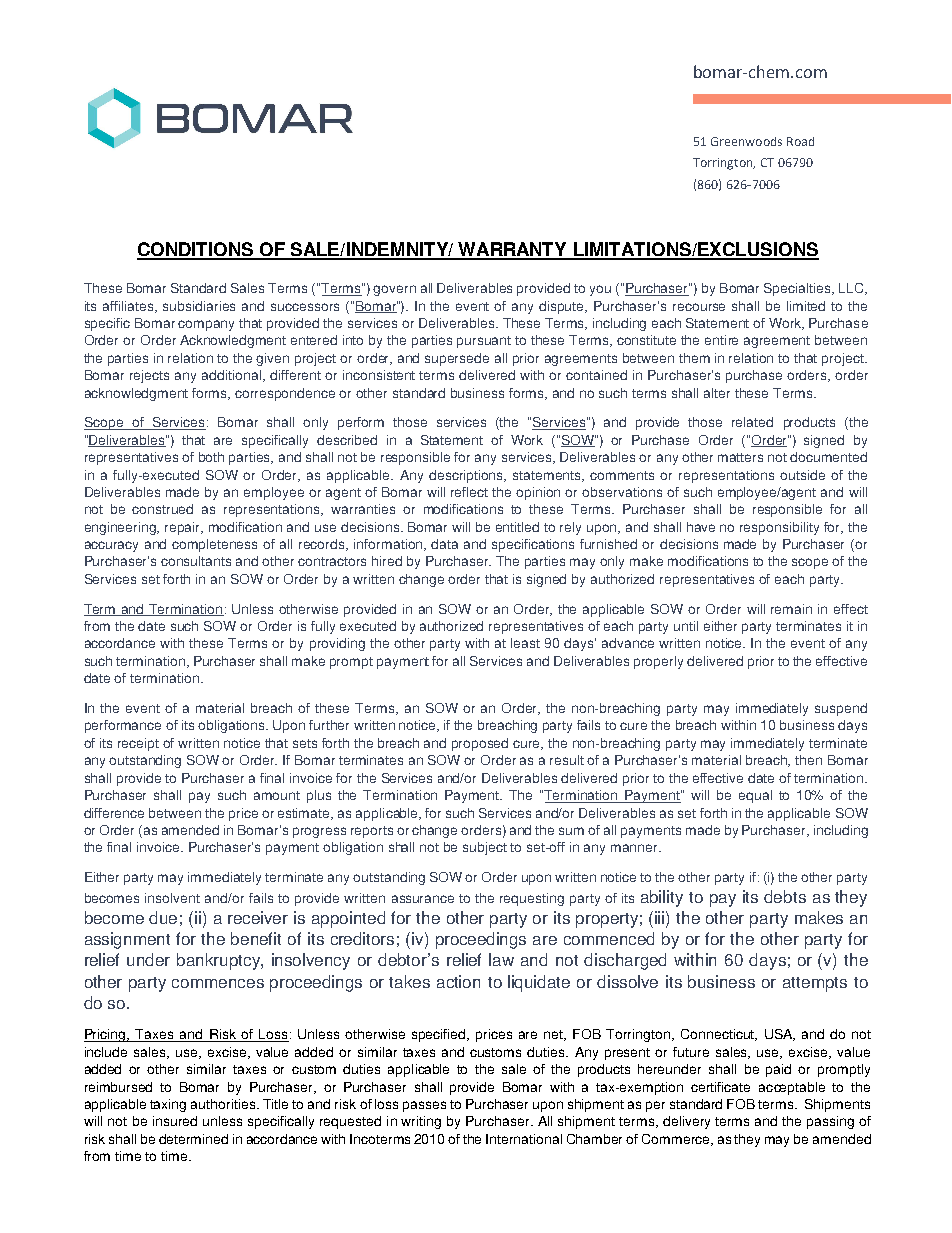 This screenshot has height=1233, width=952. What do you see at coordinates (800, 141) in the screenshot?
I see `Road` at bounding box center [800, 141].
